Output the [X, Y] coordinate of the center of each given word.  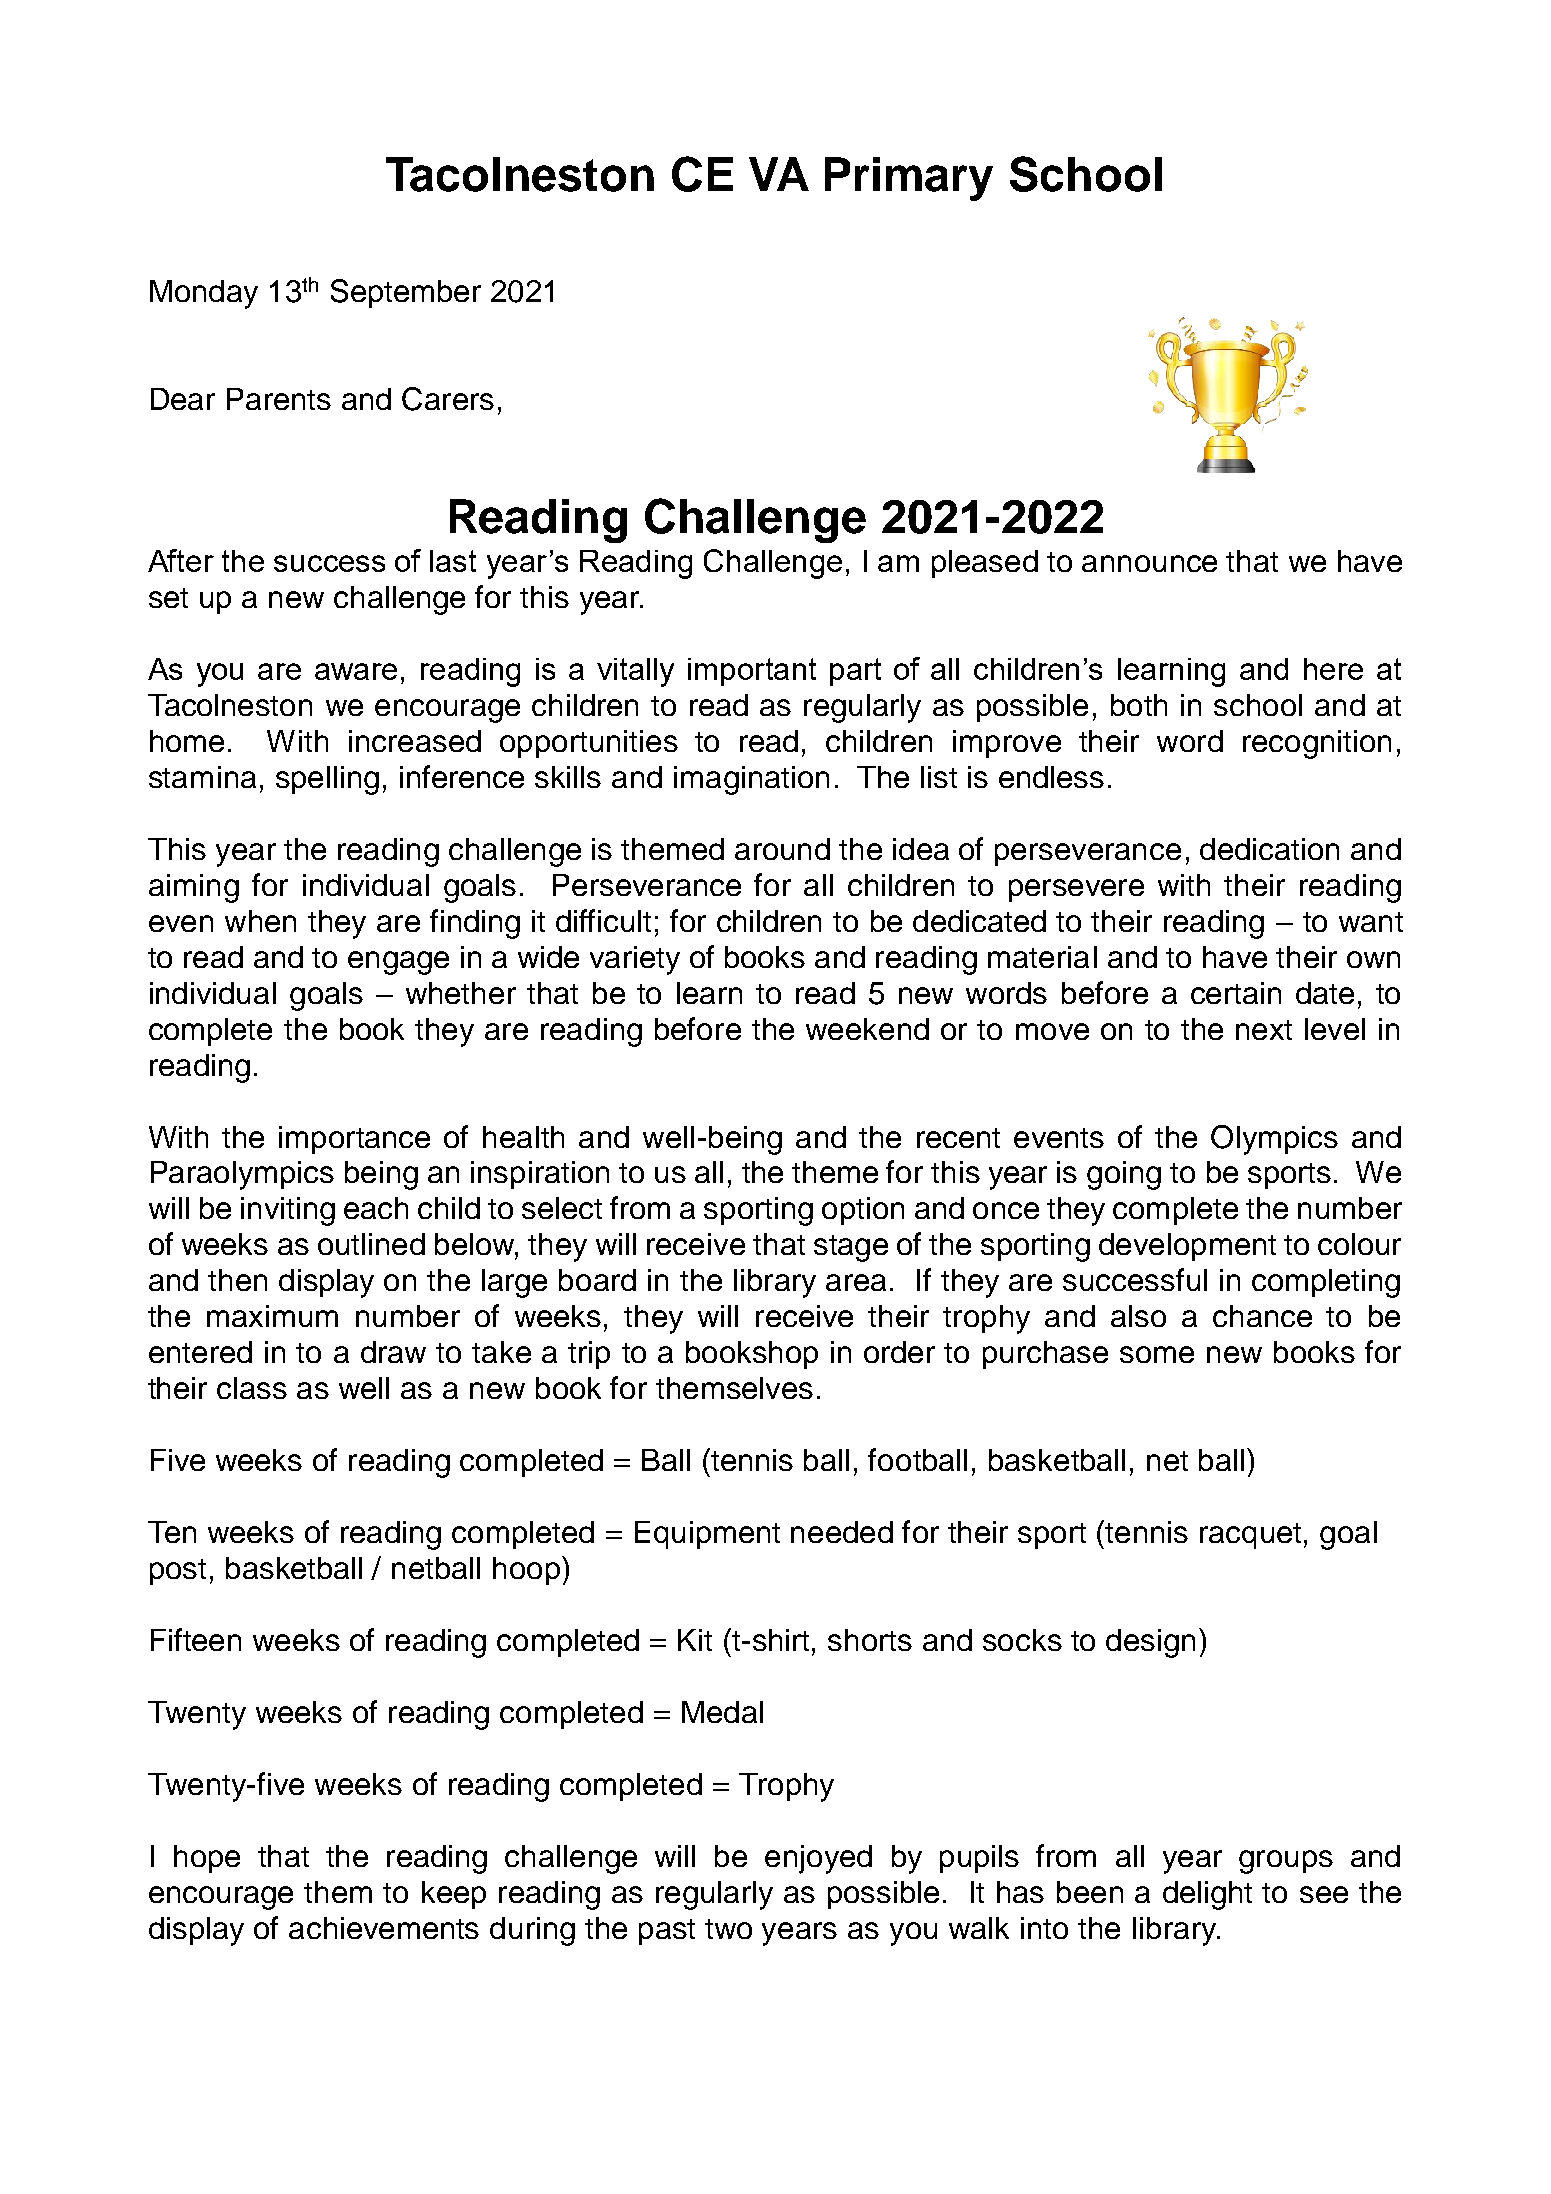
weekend [867, 1029]
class [252, 1388]
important [752, 672]
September [406, 293]
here [1333, 669]
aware [356, 671]
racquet [1250, 1536]
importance [354, 1140]
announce [1149, 563]
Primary [909, 179]
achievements [384, 1928]
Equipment [707, 1535]
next [1264, 1030]
